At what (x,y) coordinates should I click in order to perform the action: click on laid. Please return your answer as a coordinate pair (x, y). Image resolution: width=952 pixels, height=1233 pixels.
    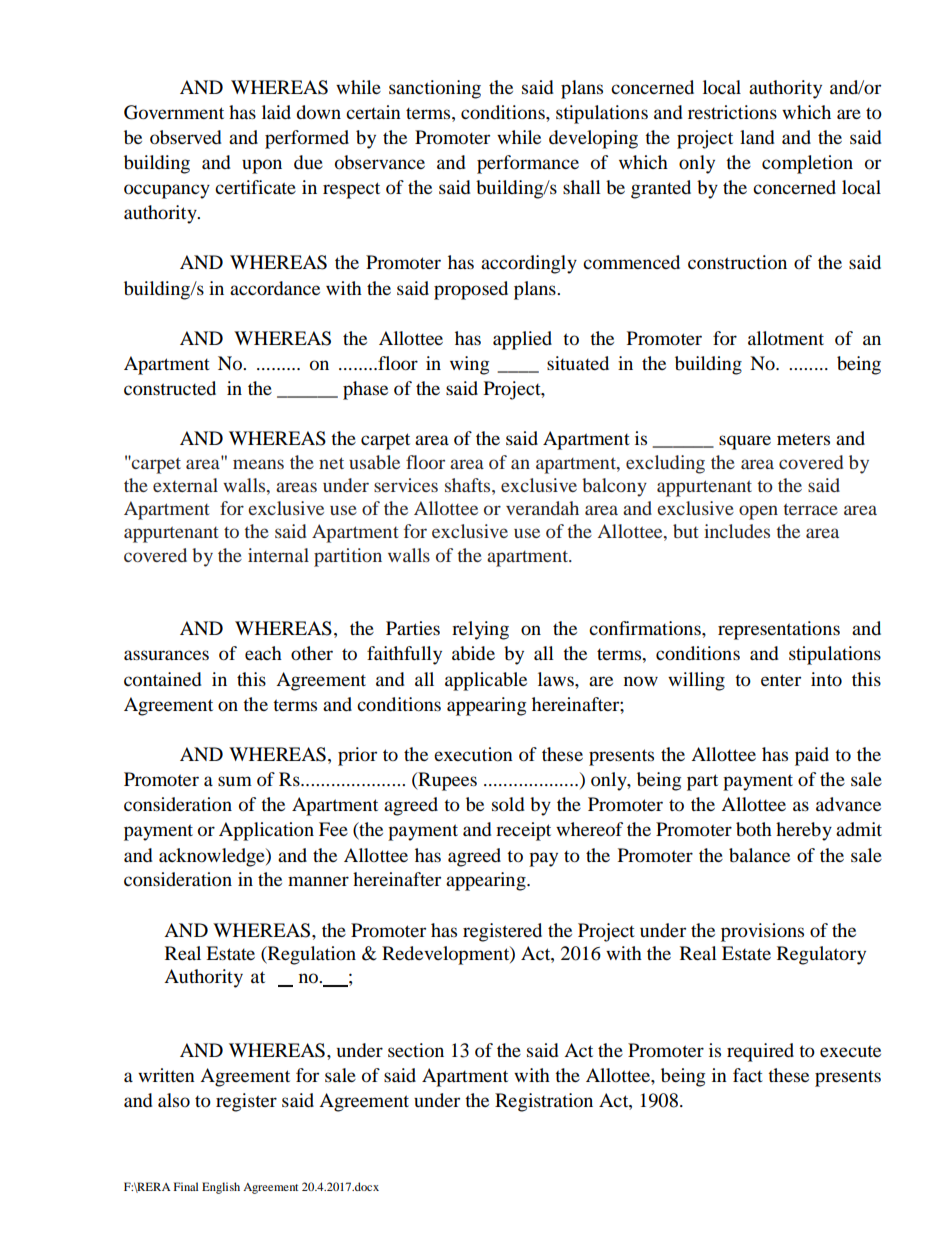
    Looking at the image, I should click on (276, 112).
